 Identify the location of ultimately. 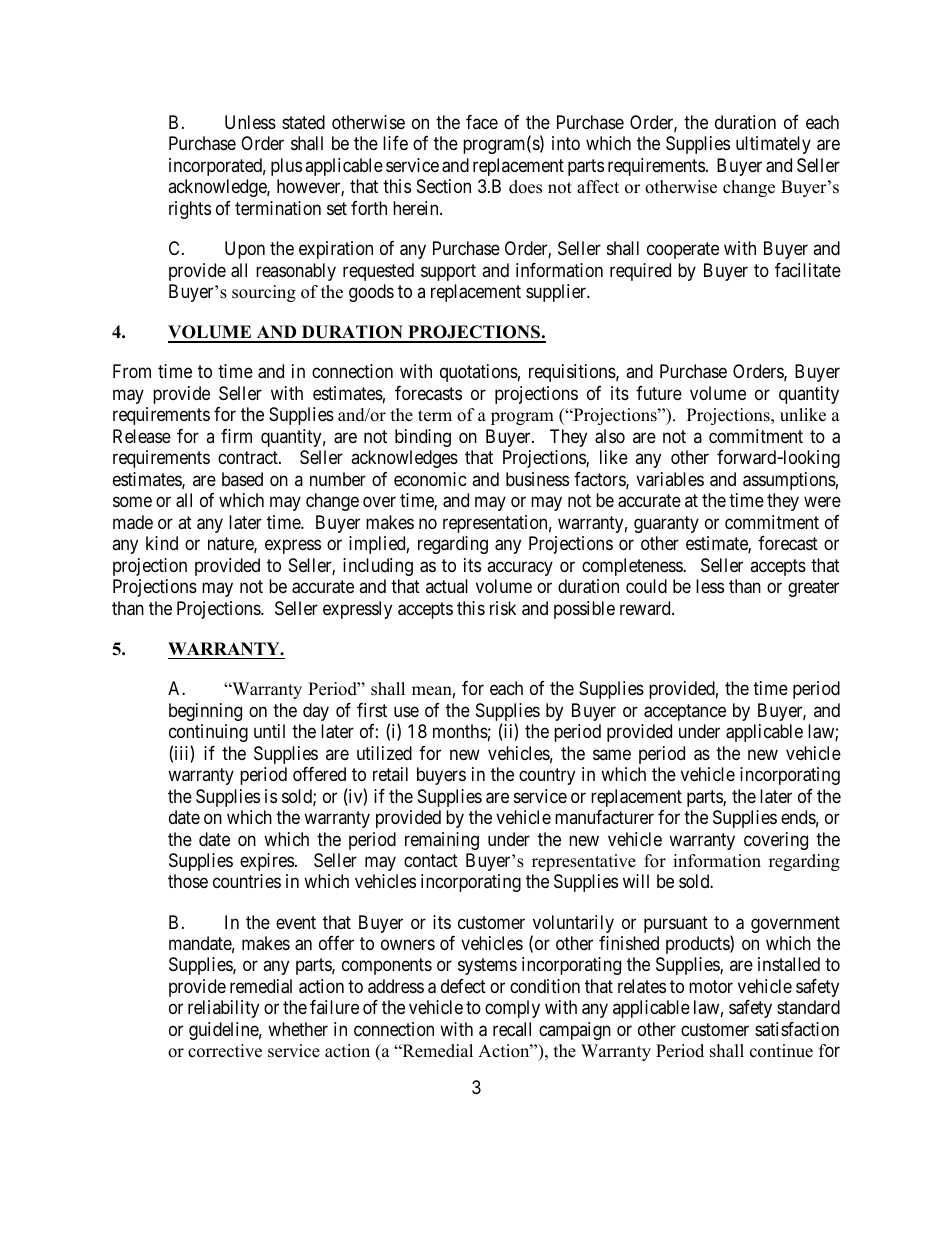
(773, 145).
